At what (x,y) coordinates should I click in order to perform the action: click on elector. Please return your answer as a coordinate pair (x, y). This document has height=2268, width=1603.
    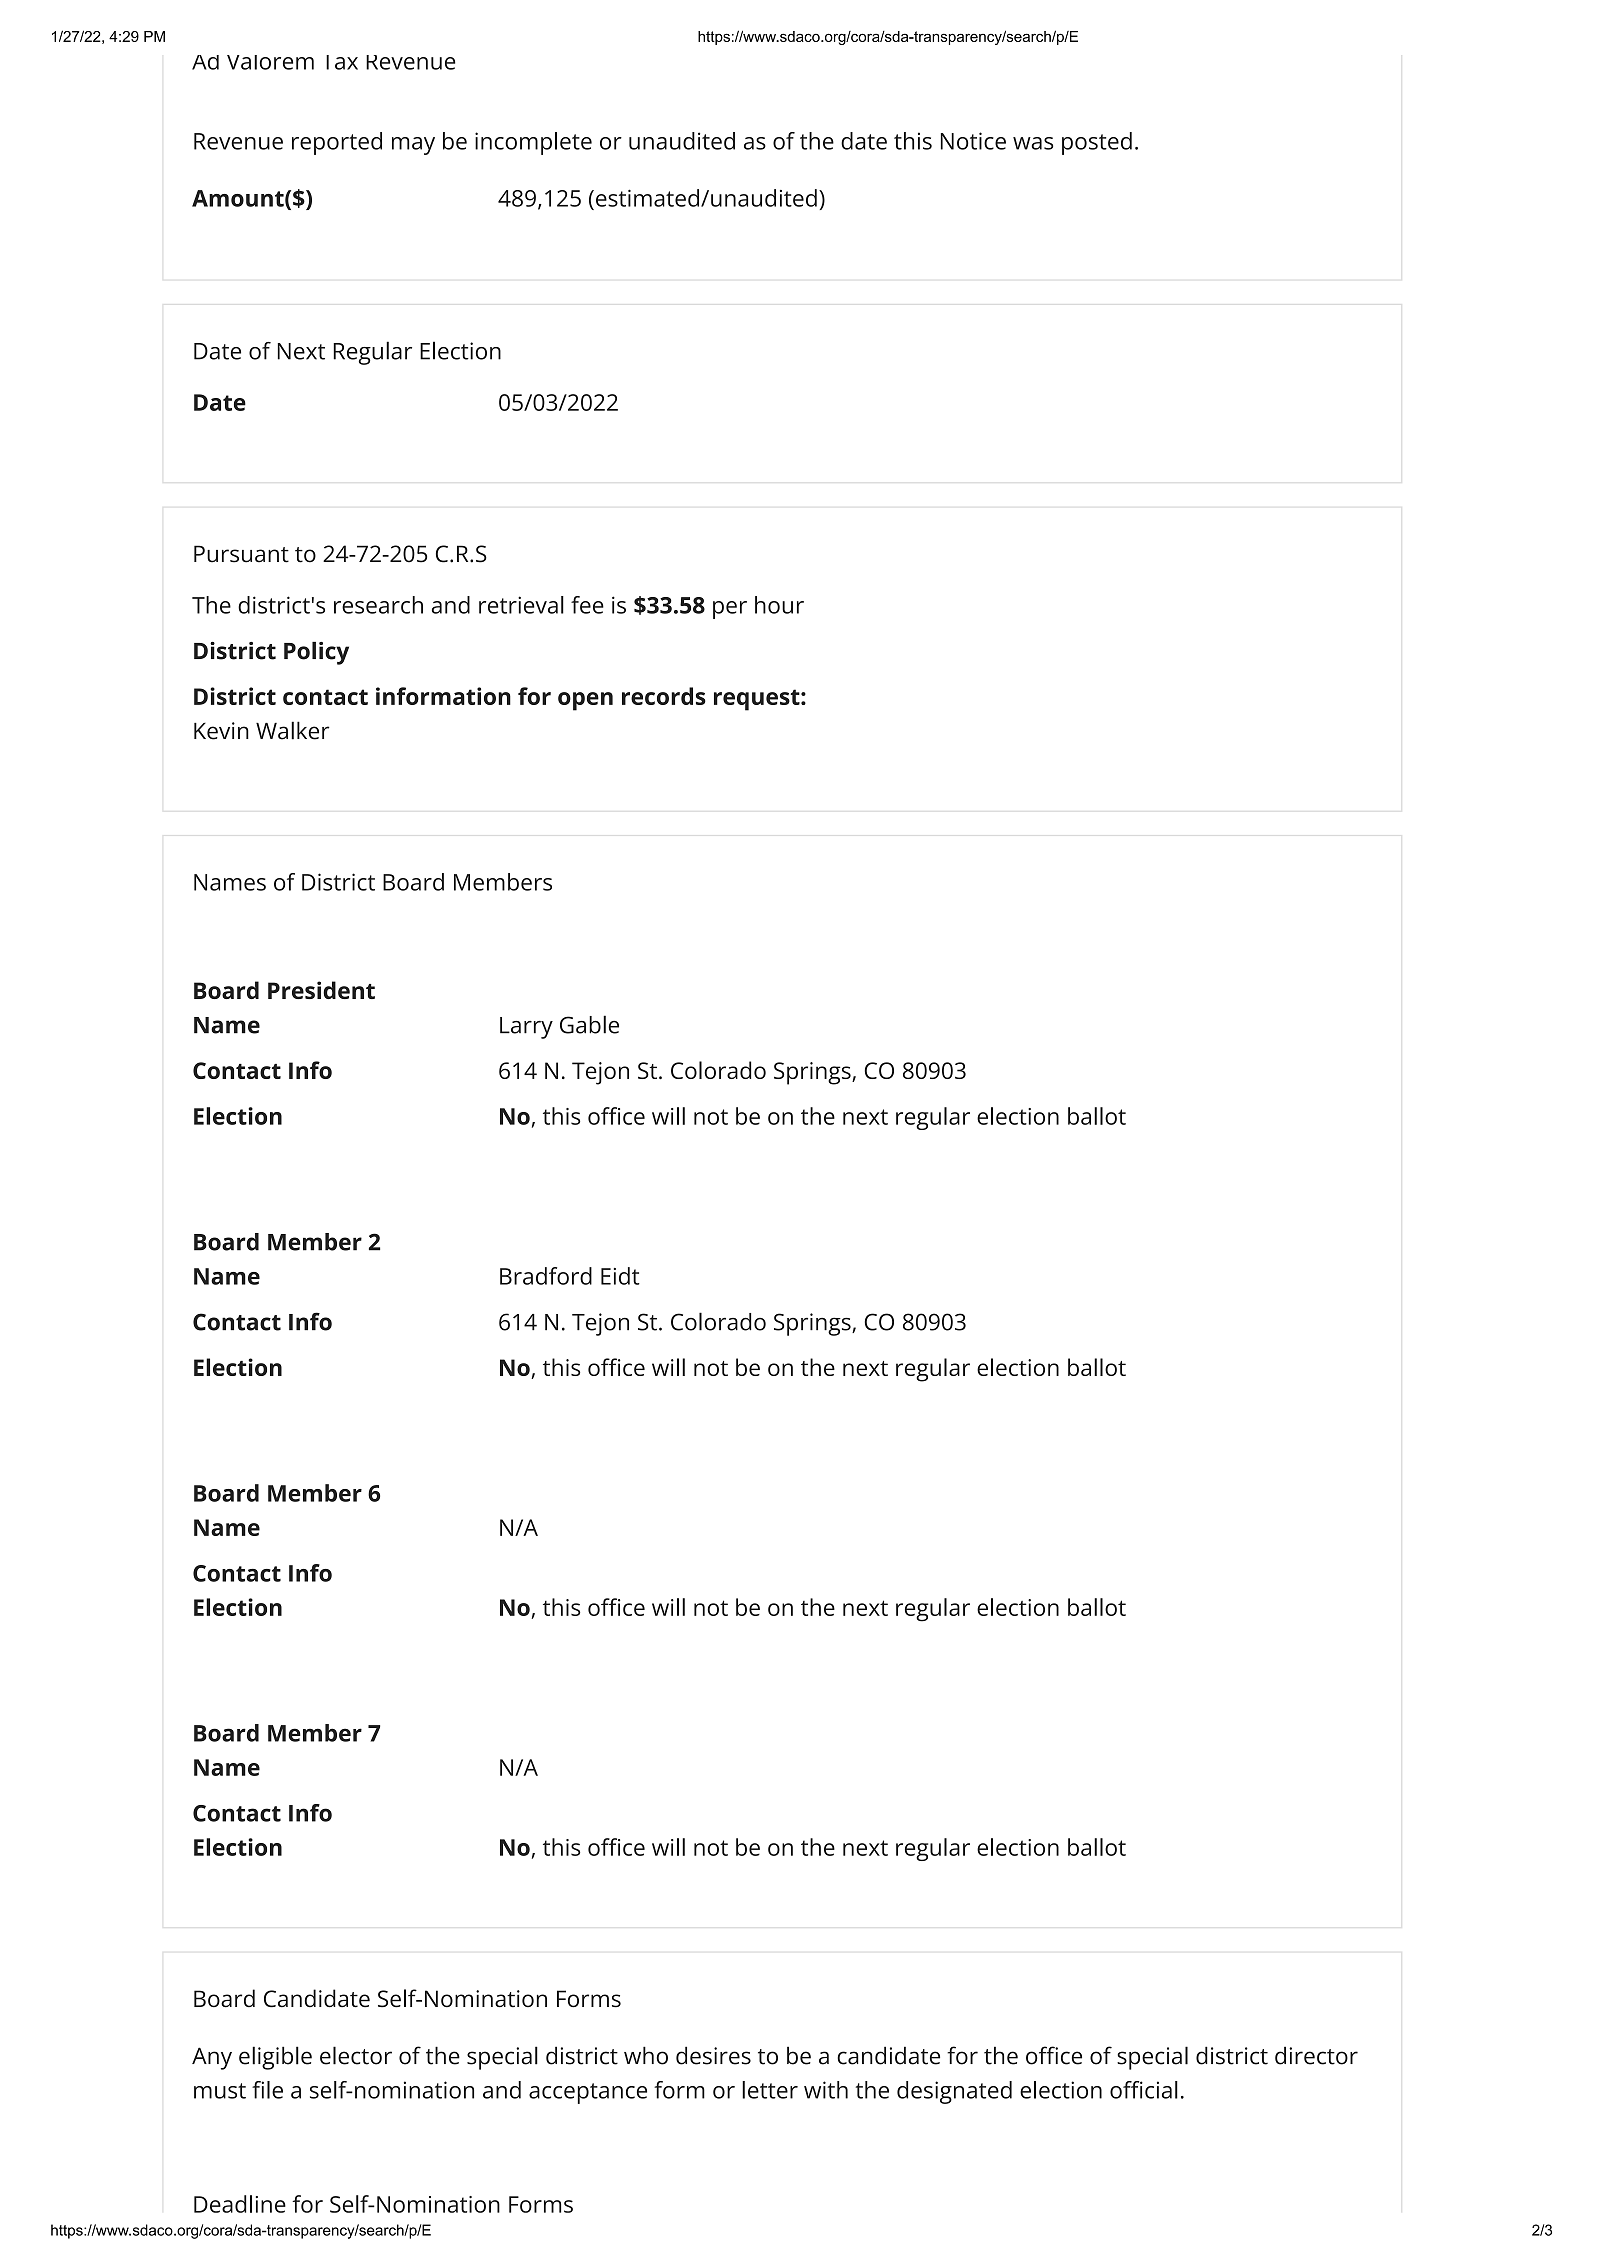
    Looking at the image, I should click on (356, 2055).
